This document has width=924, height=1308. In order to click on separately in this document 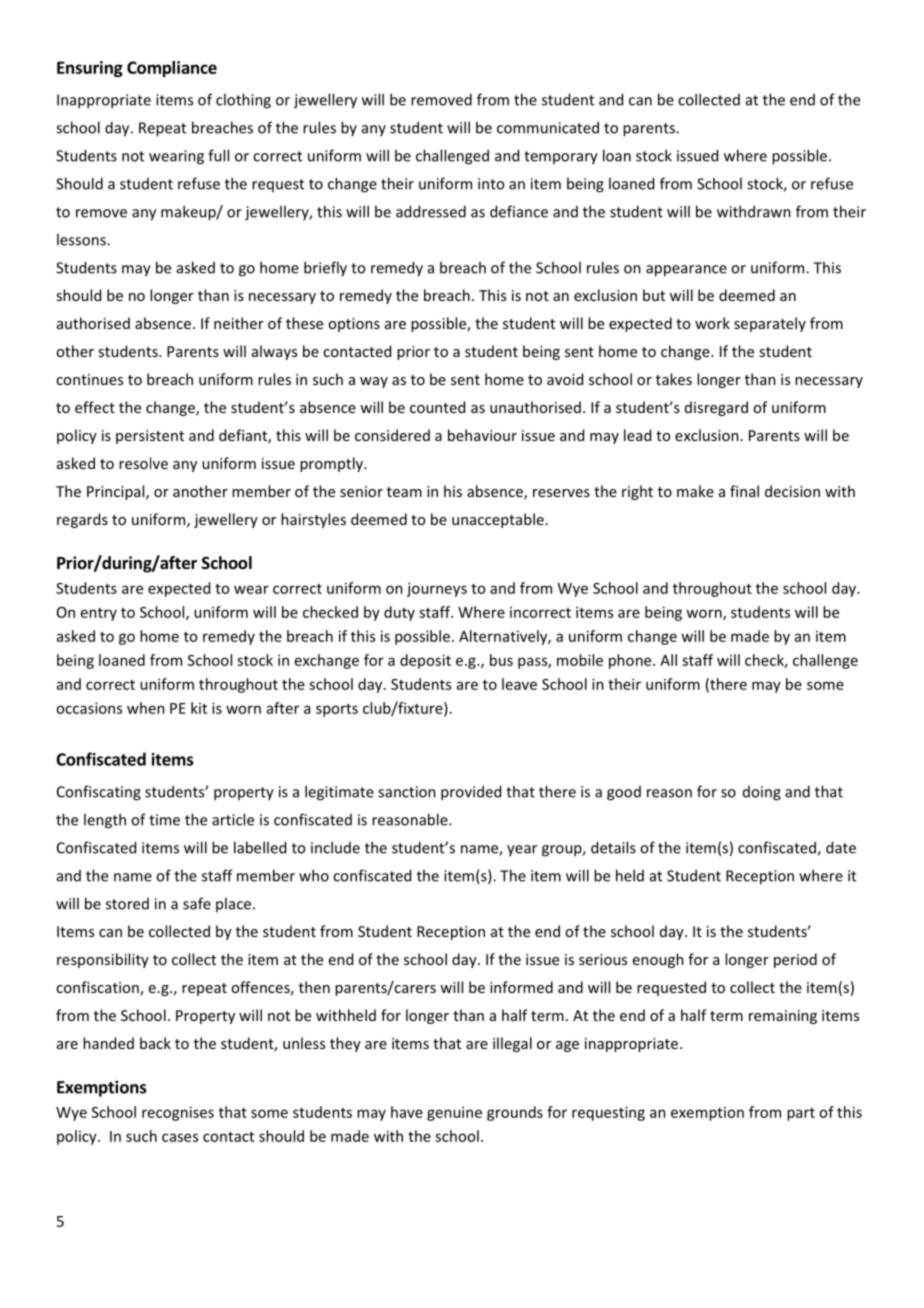, I will do `click(770, 324)`.
